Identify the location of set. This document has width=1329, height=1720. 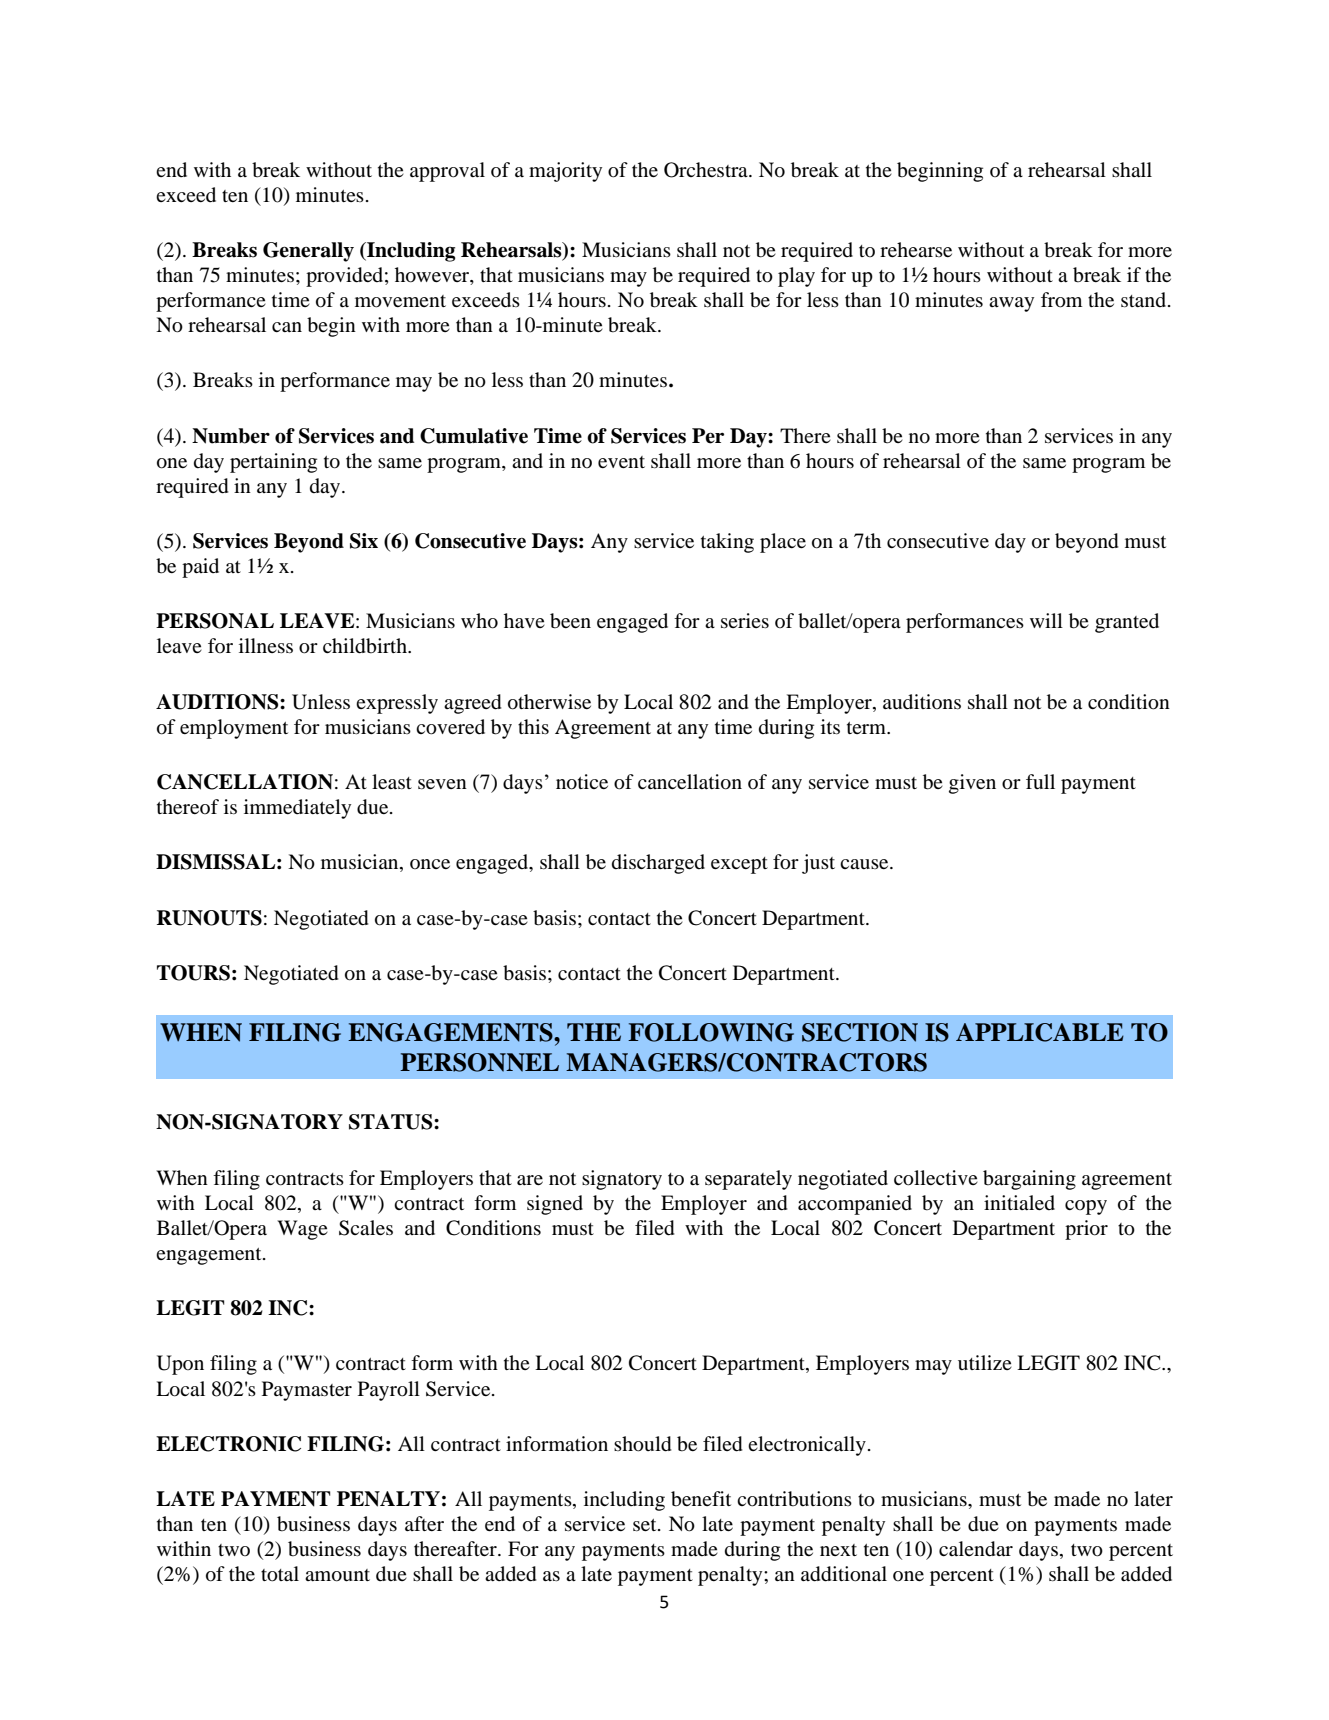
(646, 1525).
